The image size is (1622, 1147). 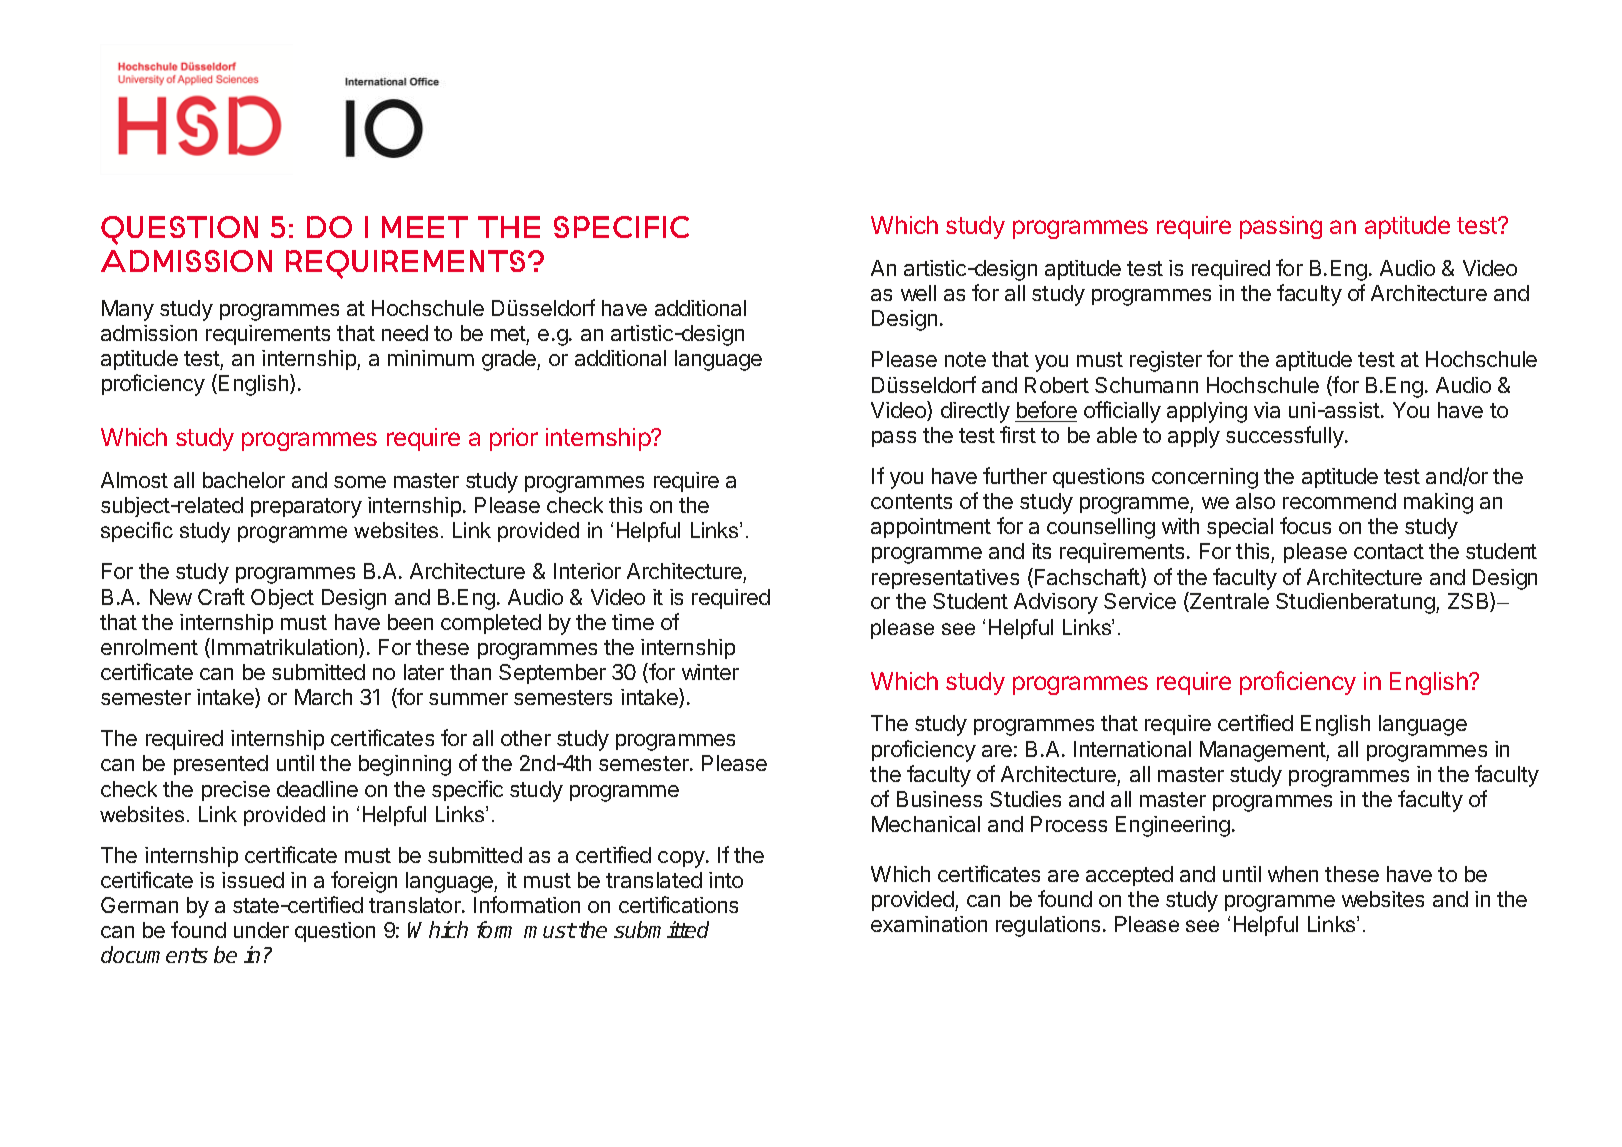 I want to click on well, so click(x=918, y=293).
